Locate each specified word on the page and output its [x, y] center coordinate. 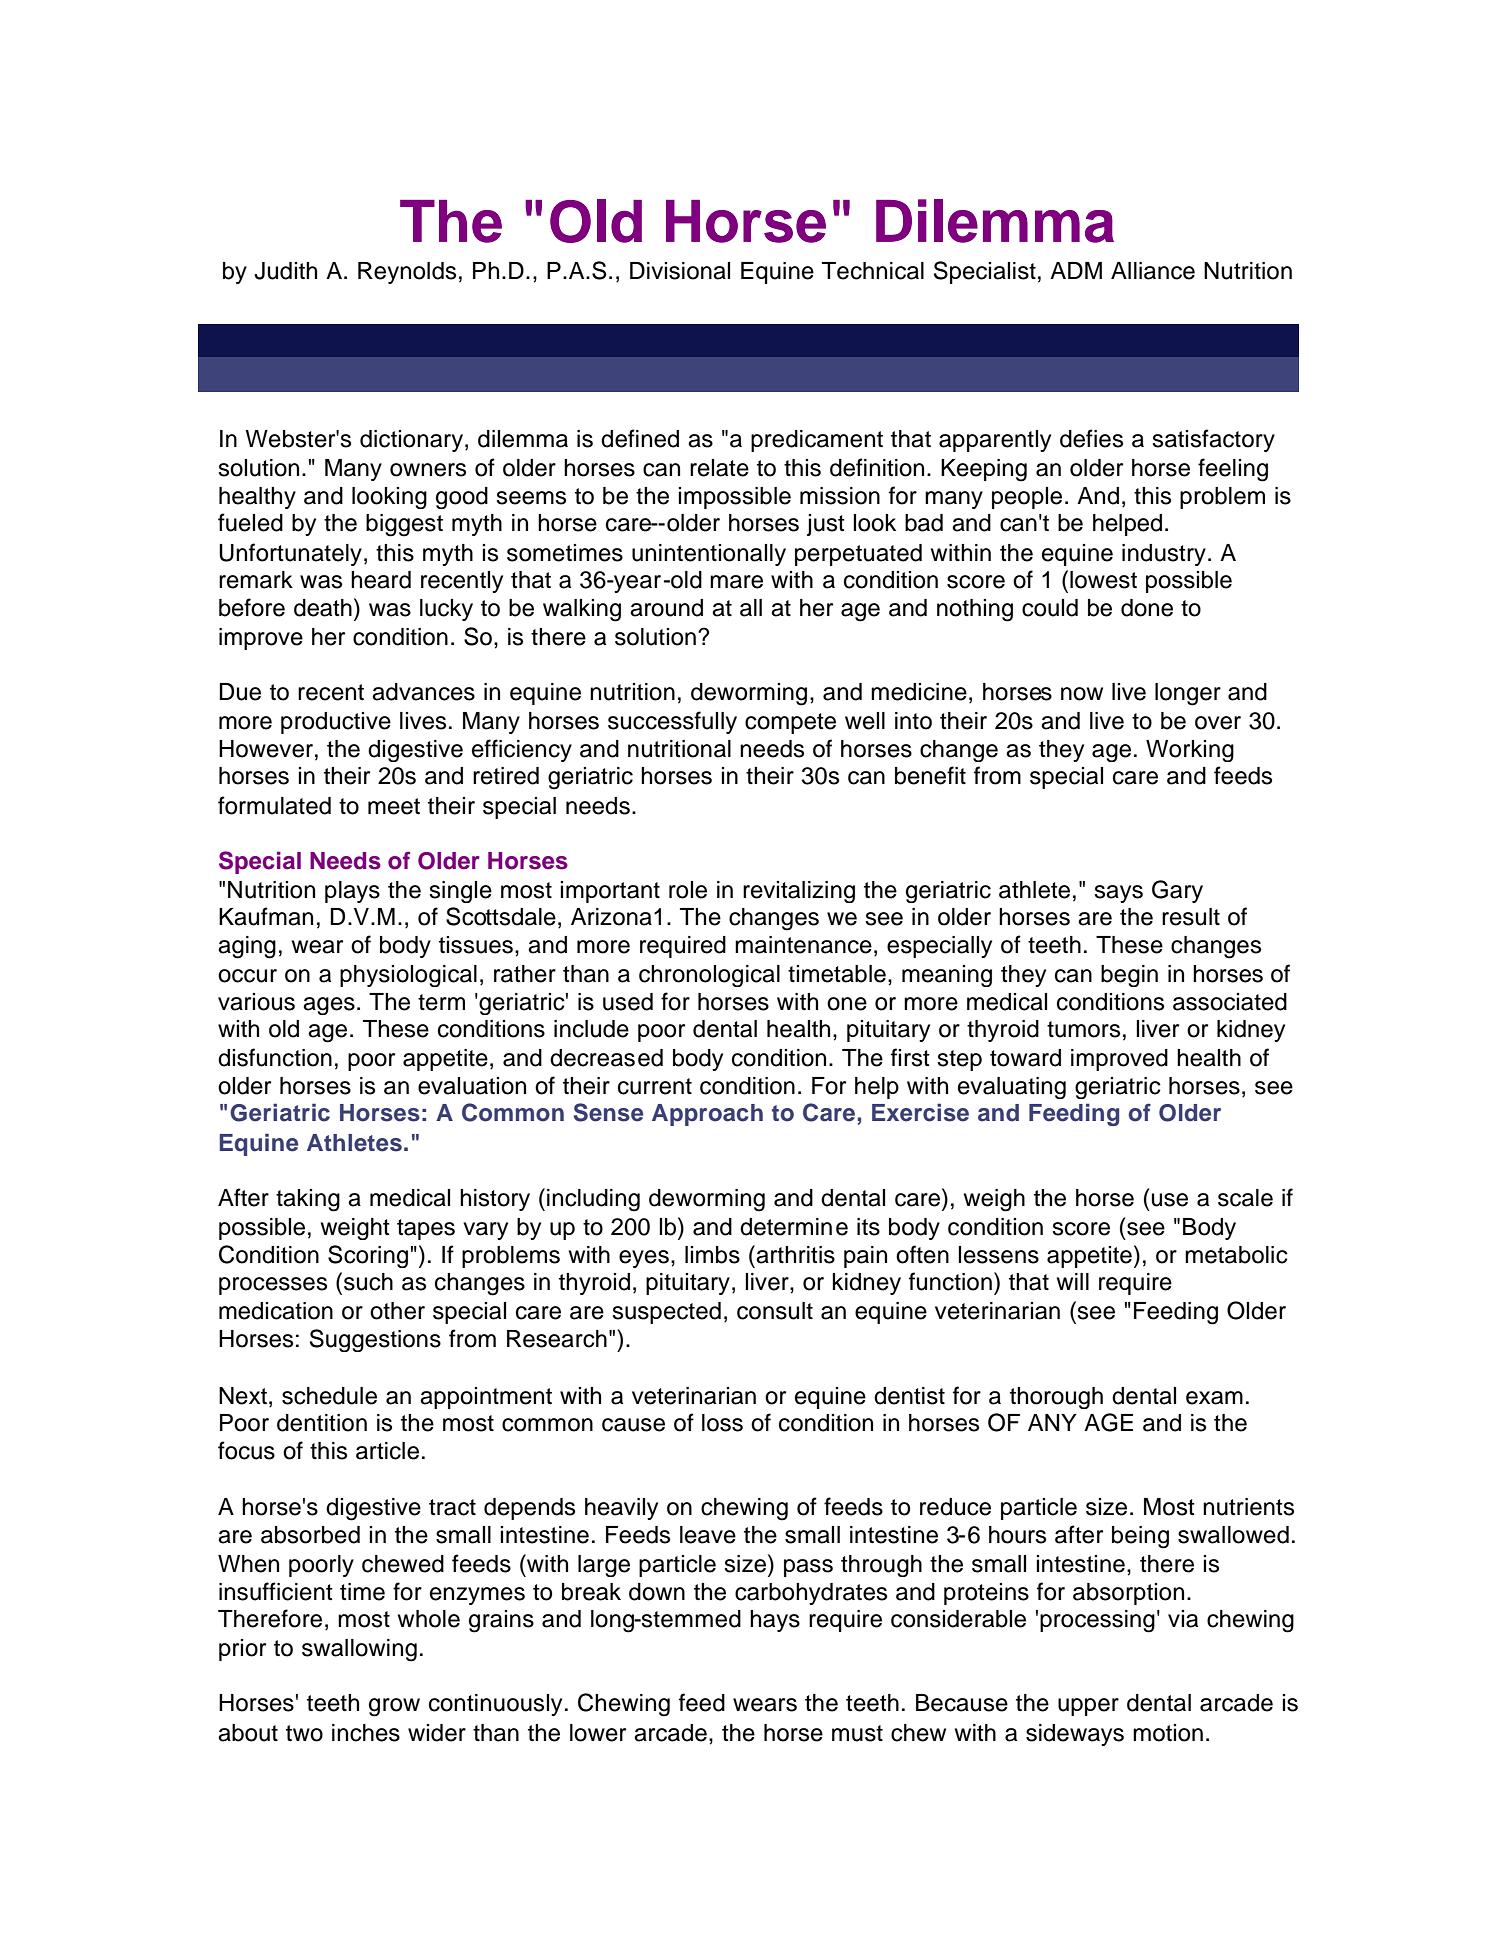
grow [394, 1707]
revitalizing [799, 892]
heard [381, 580]
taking [308, 1200]
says [1118, 894]
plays [352, 892]
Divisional [680, 271]
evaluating [1012, 1088]
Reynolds [407, 273]
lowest [1103, 580]
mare [736, 582]
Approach [707, 1115]
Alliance [1153, 271]
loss [722, 1423]
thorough [1056, 1398]
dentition [322, 1423]
